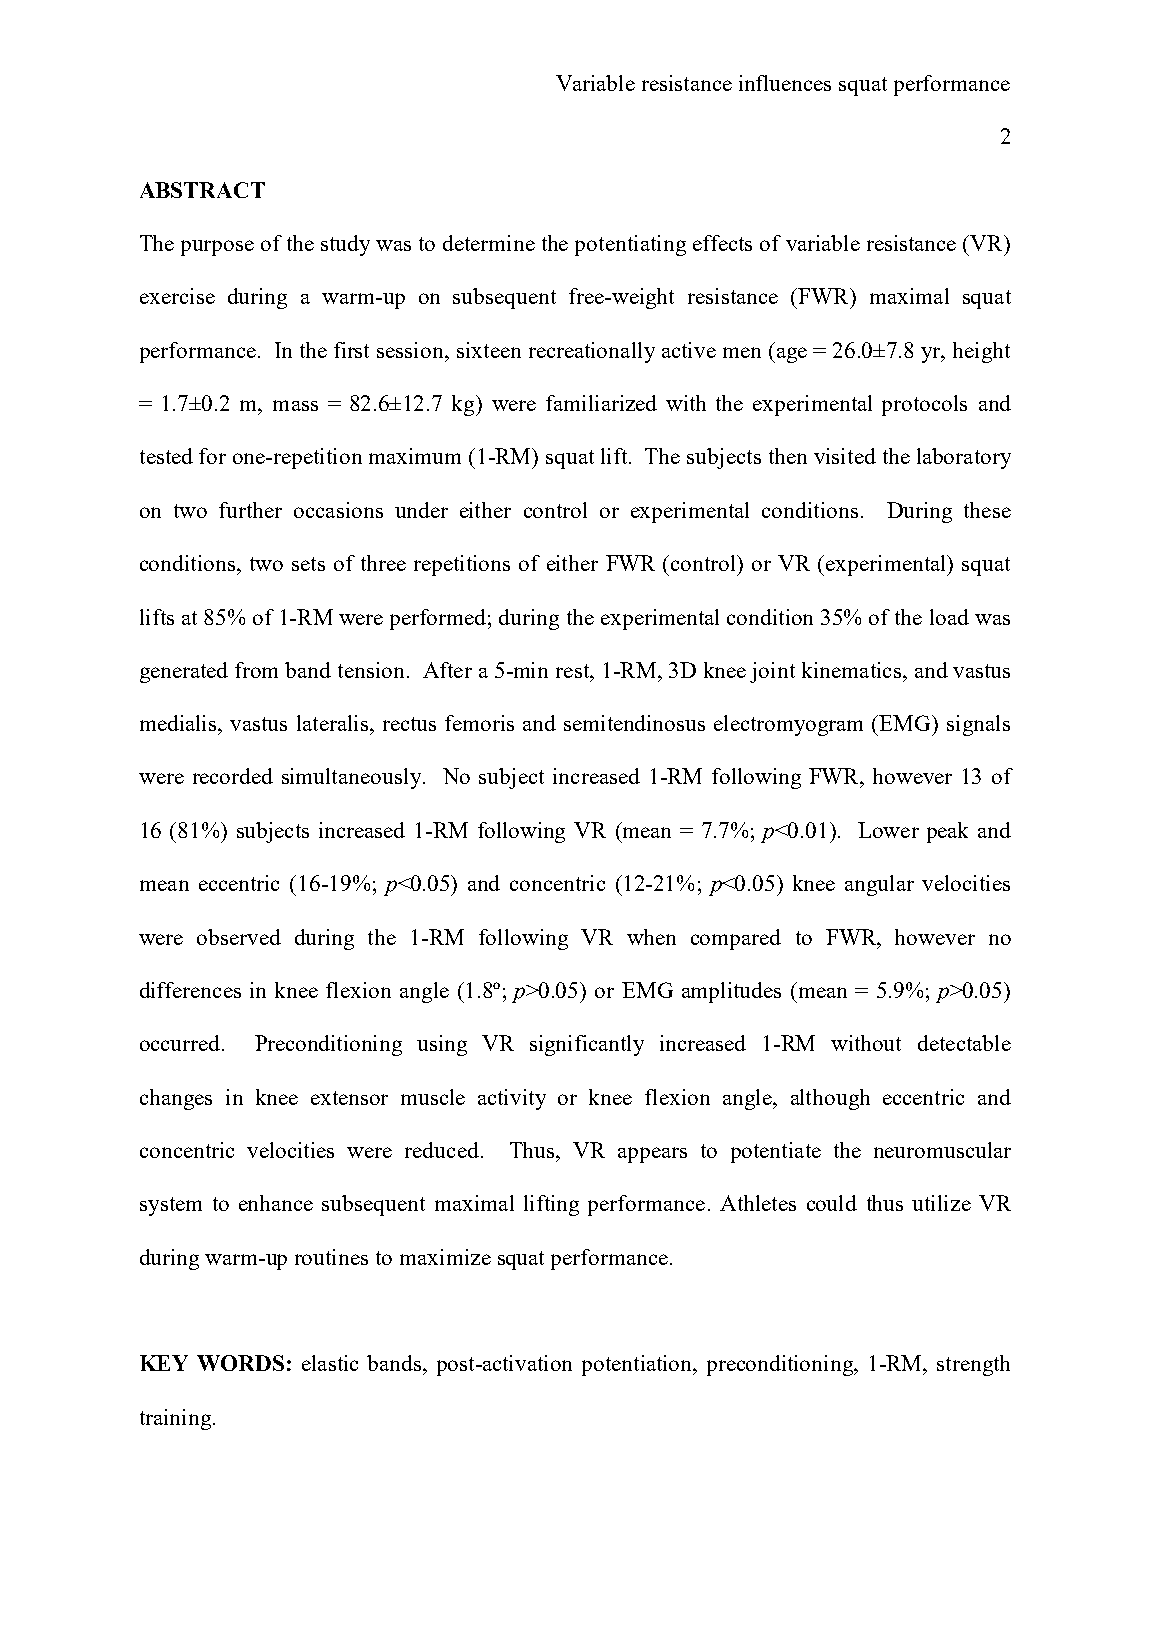  Describe the element at coordinates (240, 1363) in the screenshot. I see `WORDS` at that location.
